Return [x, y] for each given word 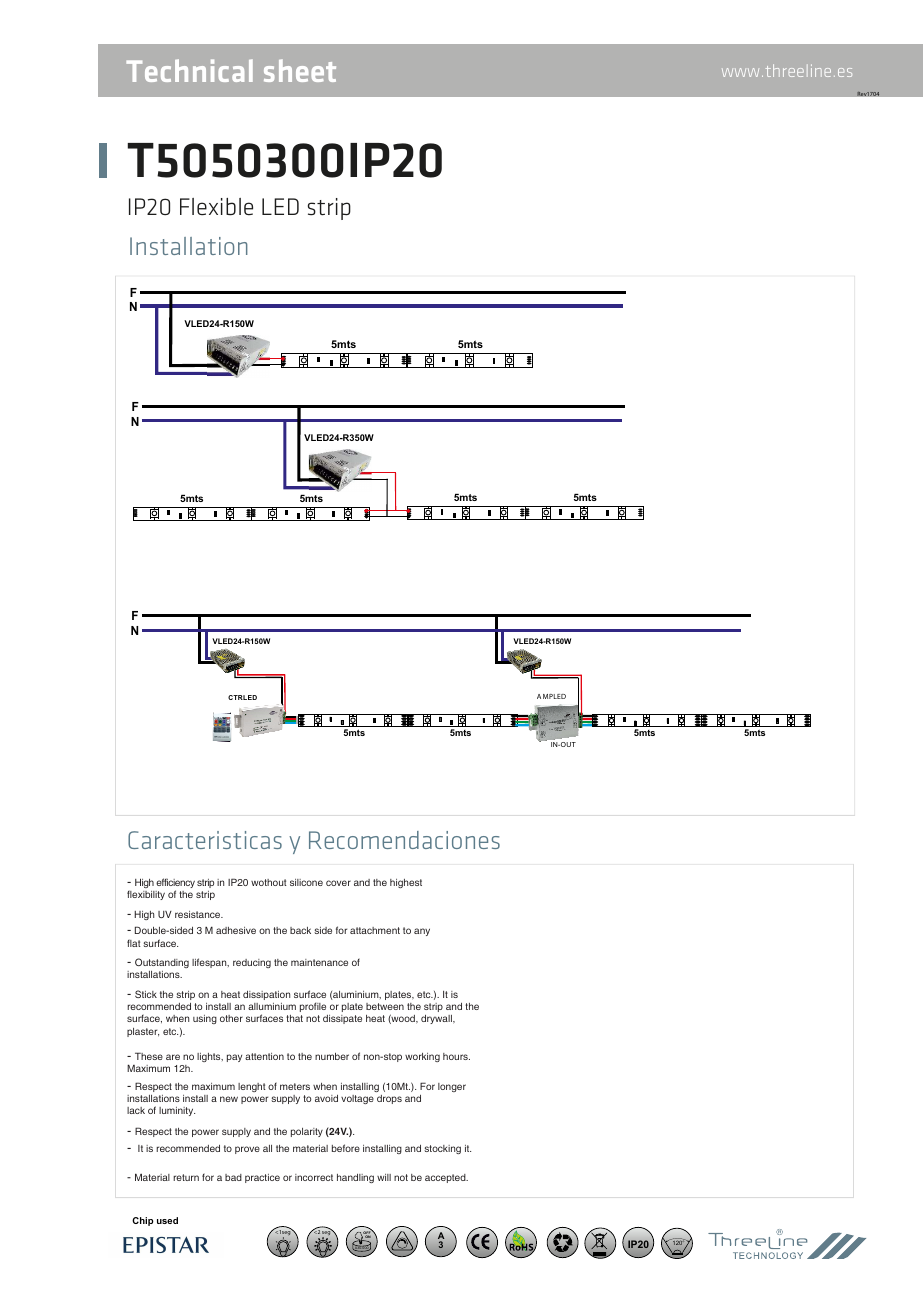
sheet [300, 70]
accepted [446, 1178]
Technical [189, 70]
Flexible [216, 207]
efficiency [175, 884]
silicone [306, 882]
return [186, 1177]
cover [338, 883]
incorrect [314, 1177]
